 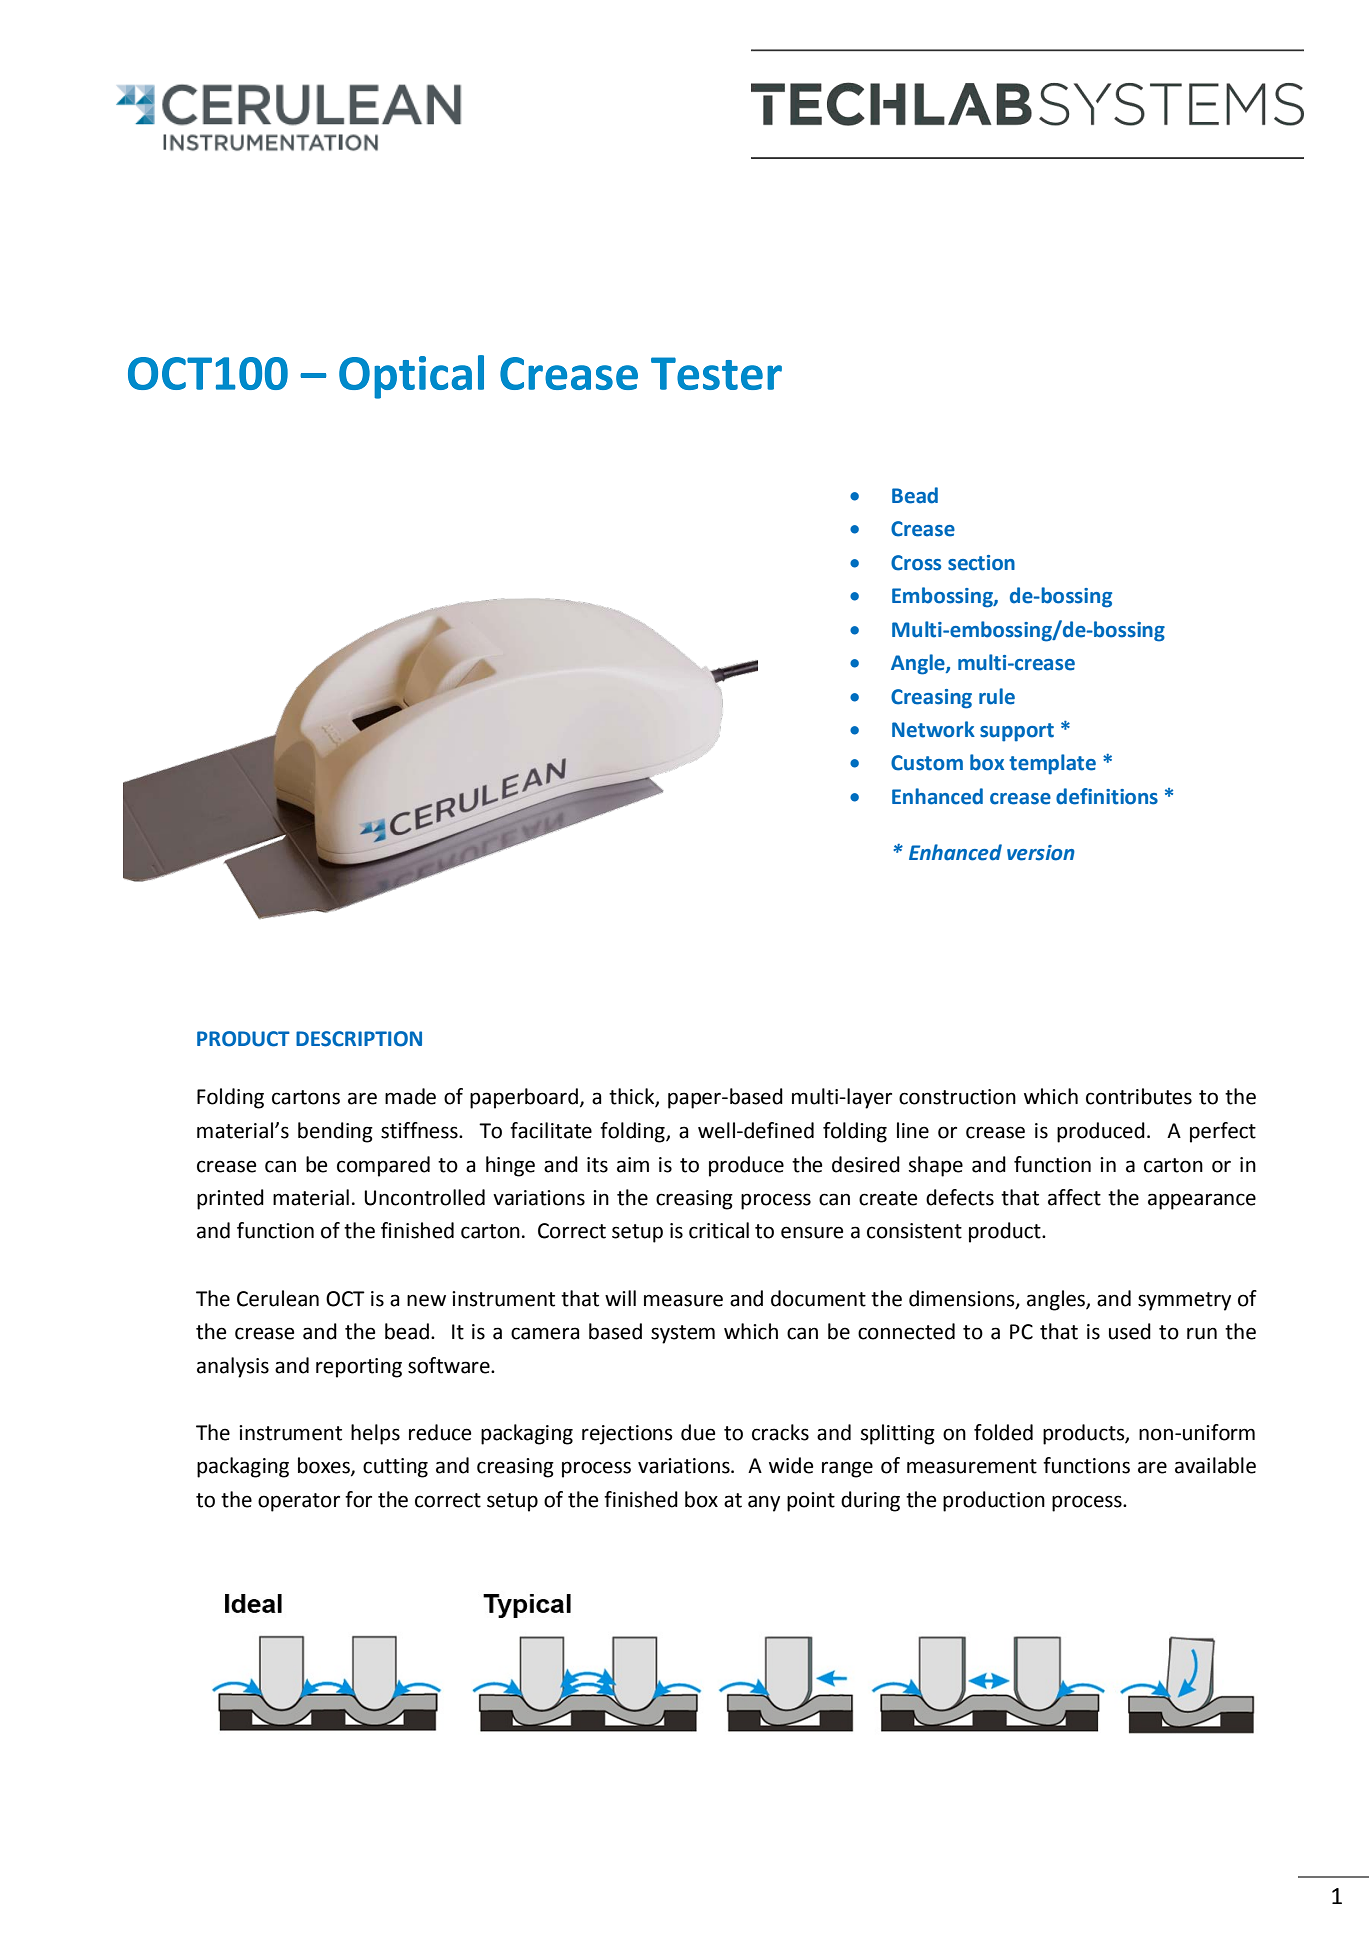 I want to click on wide, so click(x=791, y=1465).
